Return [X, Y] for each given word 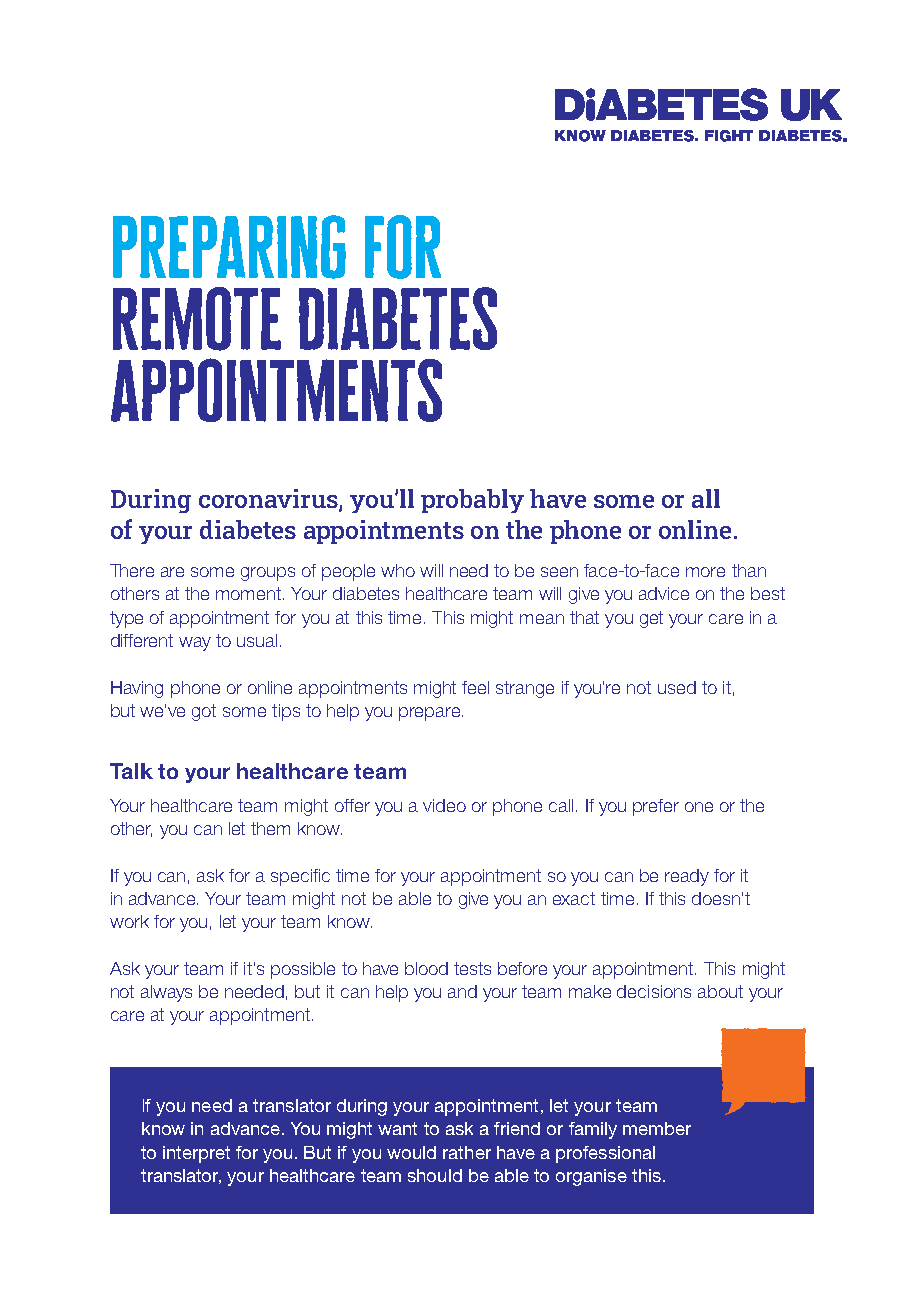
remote [197, 319]
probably [472, 501]
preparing [229, 247]
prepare [431, 714]
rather [467, 1152]
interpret [196, 1154]
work [129, 921]
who [398, 570]
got [204, 712]
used [677, 687]
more [705, 572]
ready [687, 877]
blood [426, 968]
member [657, 1128]
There [132, 570]
